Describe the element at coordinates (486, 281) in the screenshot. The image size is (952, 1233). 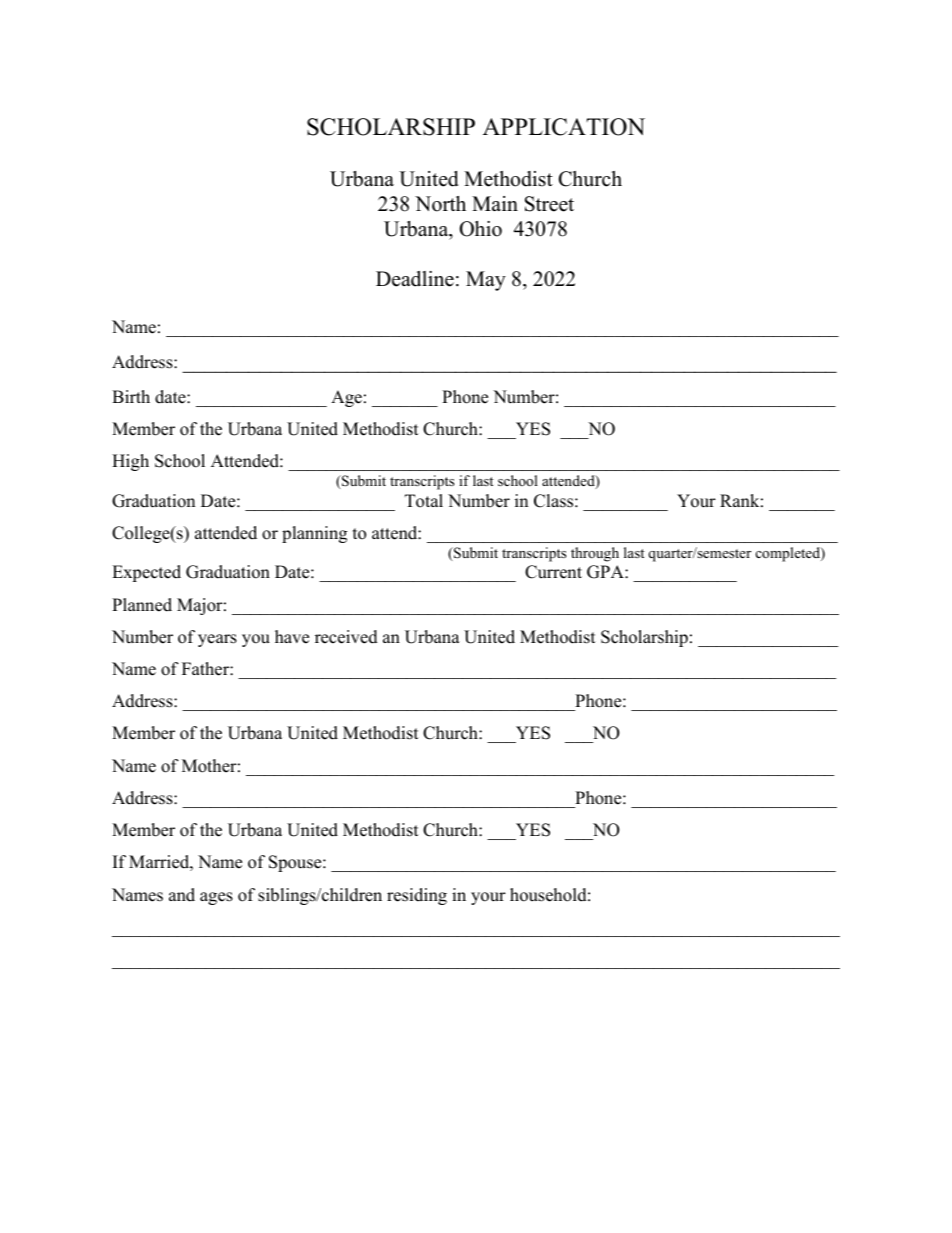
I see `May` at that location.
